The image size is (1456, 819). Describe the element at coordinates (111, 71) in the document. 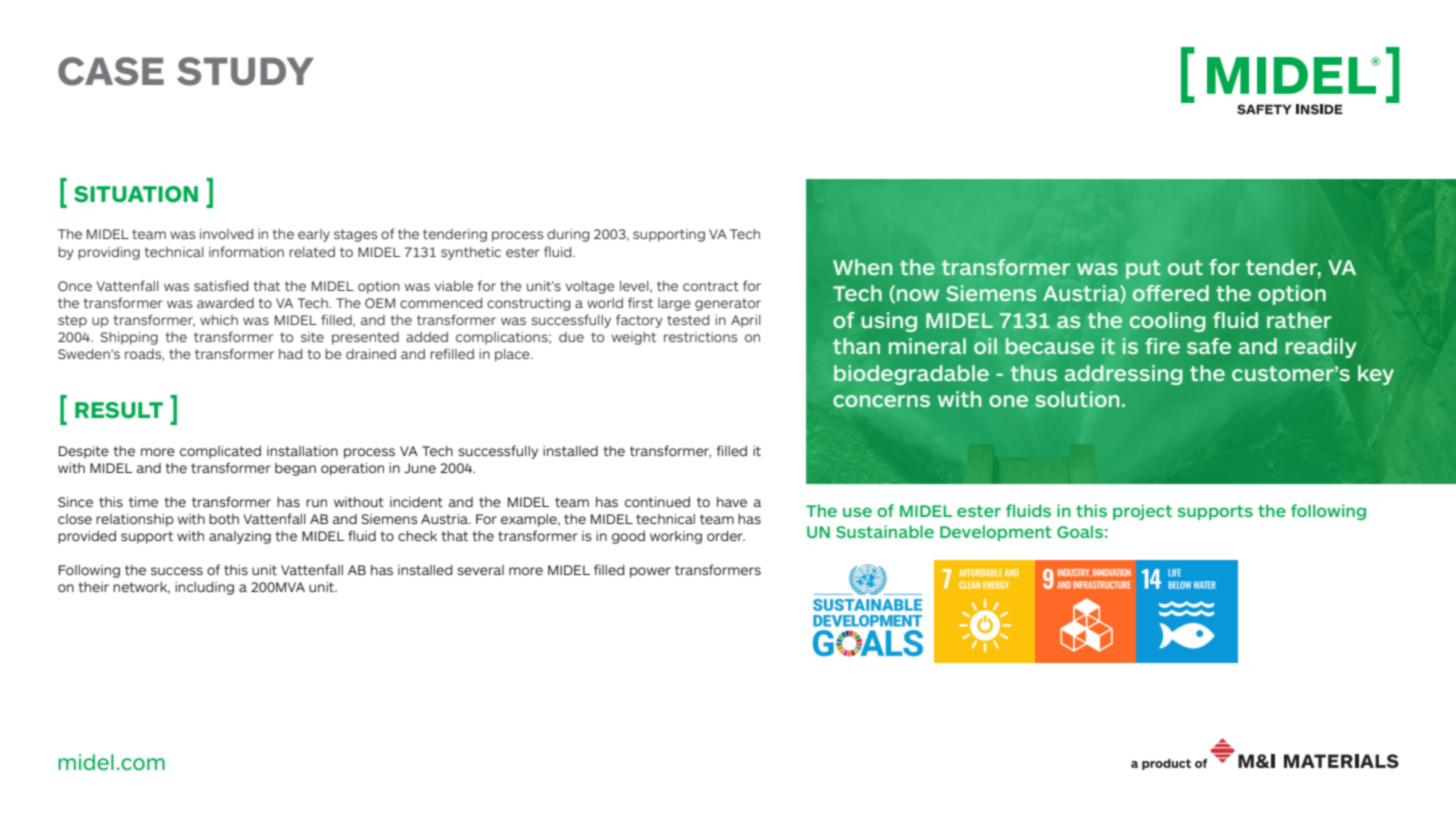

I see `CASE` at that location.
